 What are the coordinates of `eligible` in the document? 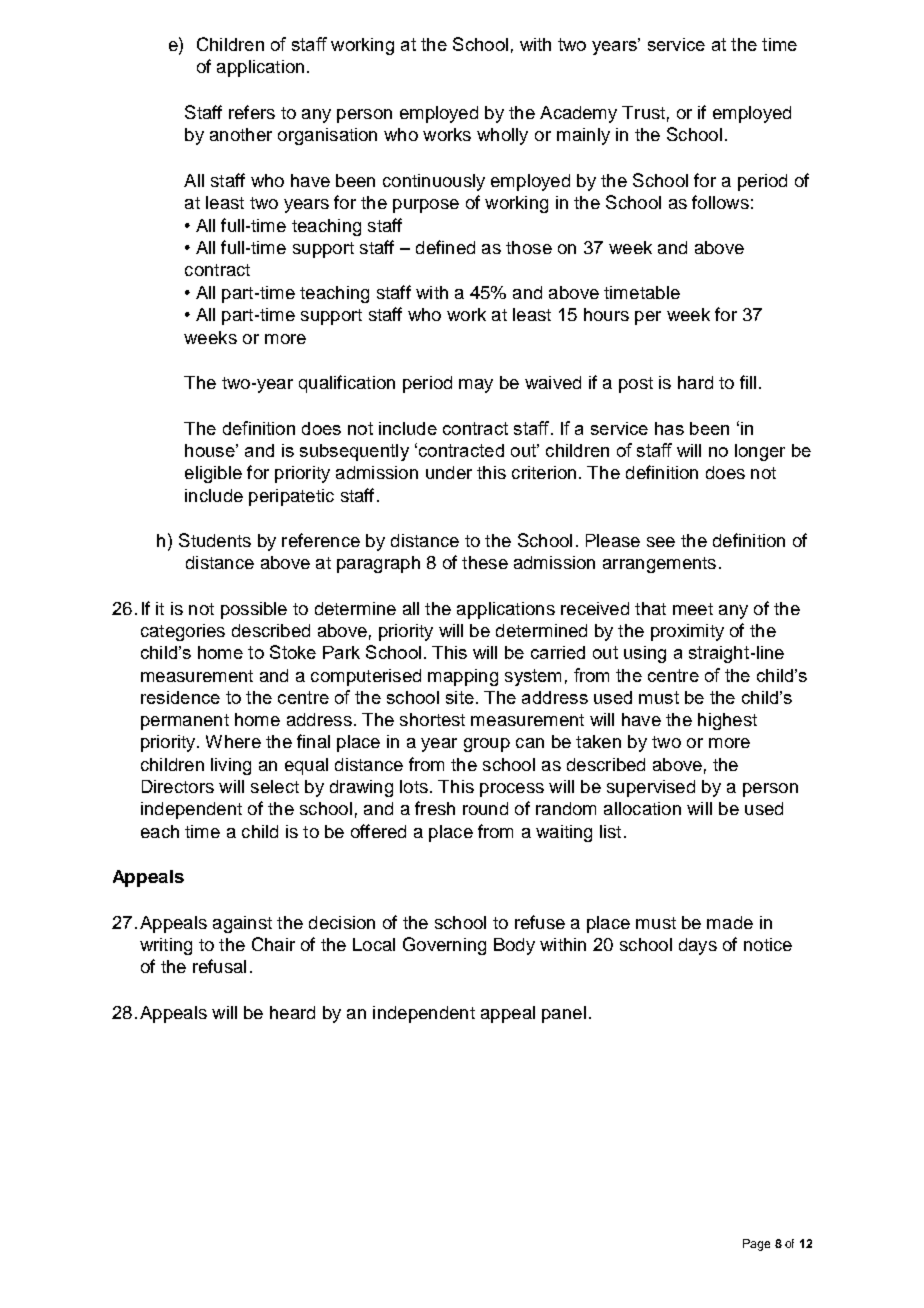 It's located at (213, 474).
